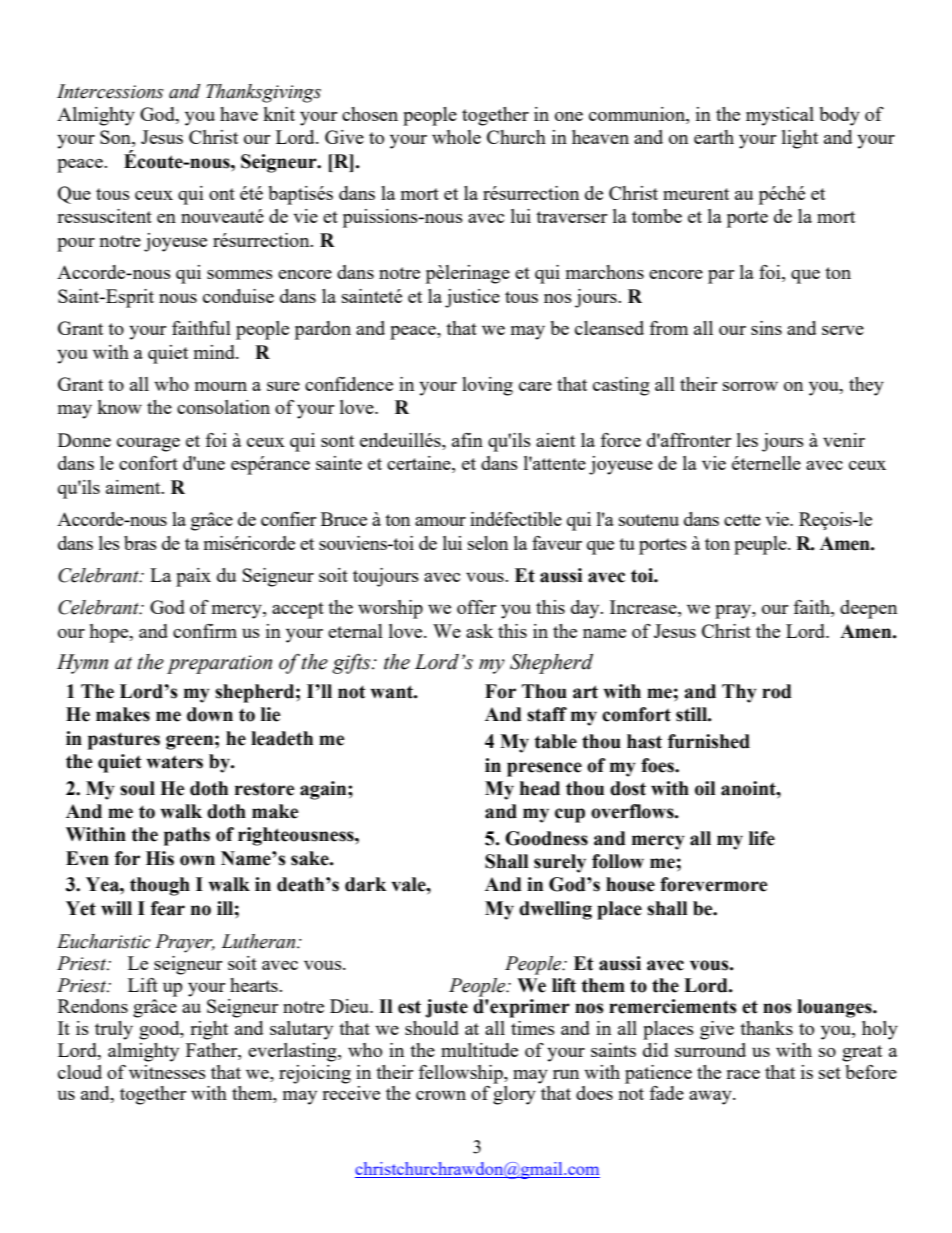 The width and height of the screenshot is (952, 1233). What do you see at coordinates (544, 769) in the screenshot?
I see `presence` at bounding box center [544, 769].
